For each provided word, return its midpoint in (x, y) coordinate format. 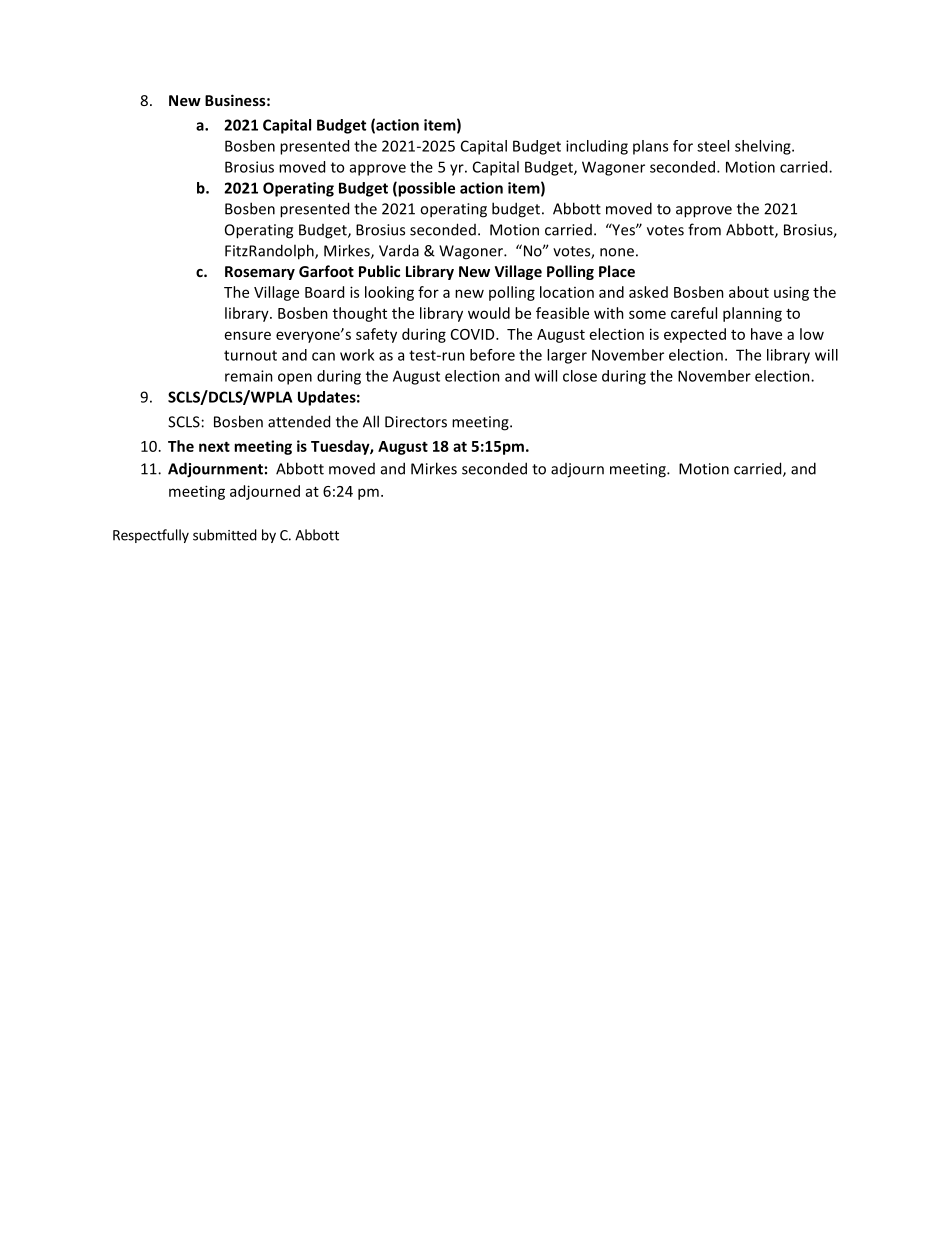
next (214, 446)
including (597, 147)
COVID (474, 334)
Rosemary (260, 273)
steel (713, 146)
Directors (416, 422)
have (766, 334)
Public (379, 271)
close (580, 376)
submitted (225, 535)
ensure (248, 335)
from (704, 229)
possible (425, 189)
